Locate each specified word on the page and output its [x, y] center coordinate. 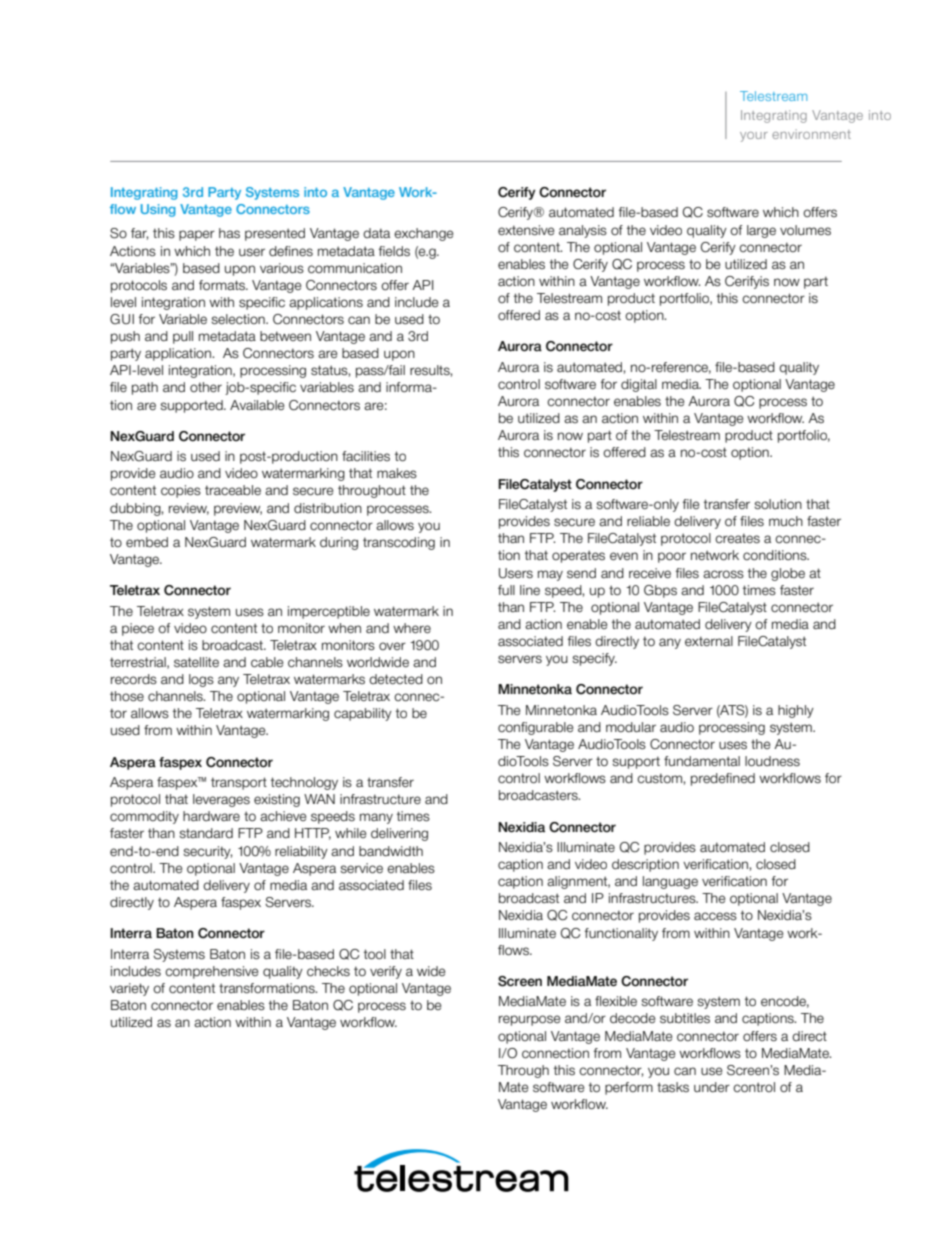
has [229, 233]
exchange [423, 234]
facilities [366, 456]
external [709, 641]
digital [639, 385]
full [506, 590]
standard [206, 833]
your [754, 137]
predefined [723, 779]
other [206, 387]
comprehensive [211, 972]
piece [138, 629]
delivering [399, 834]
